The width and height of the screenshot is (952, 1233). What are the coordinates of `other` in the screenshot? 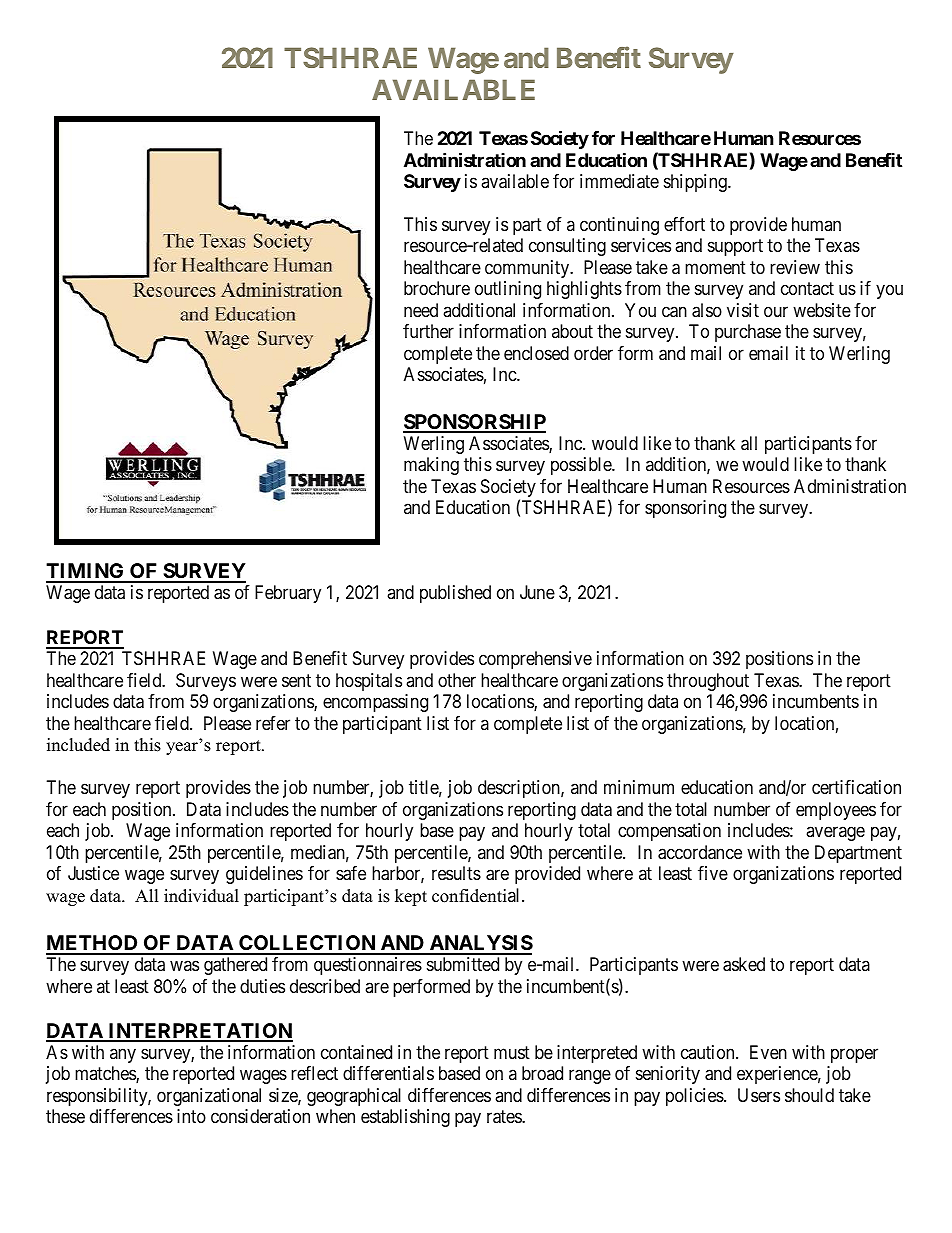 It's located at (457, 680).
